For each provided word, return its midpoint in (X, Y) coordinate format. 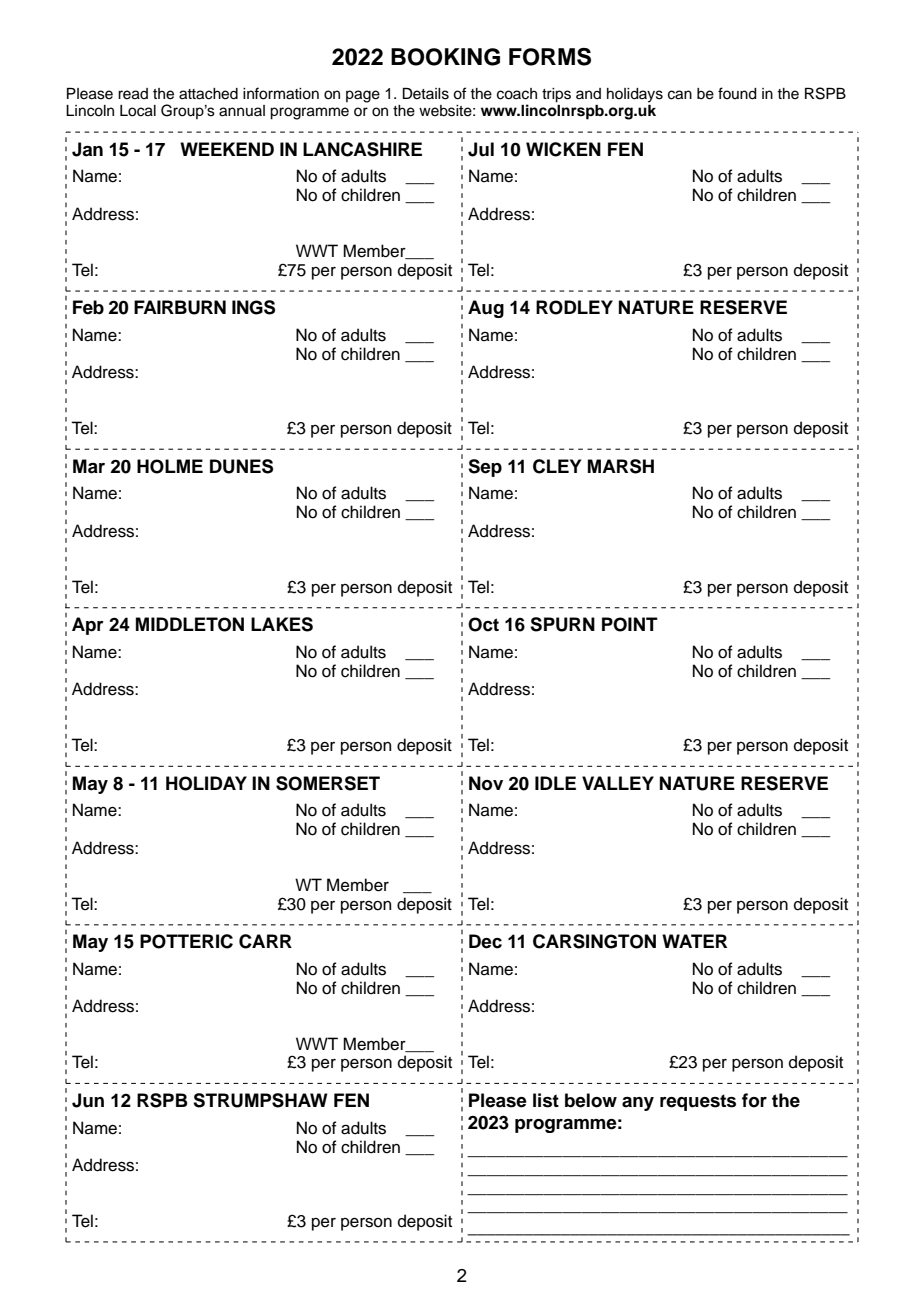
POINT (630, 624)
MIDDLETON (190, 624)
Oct (483, 624)
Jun (88, 1100)
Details (426, 94)
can (680, 95)
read (133, 94)
